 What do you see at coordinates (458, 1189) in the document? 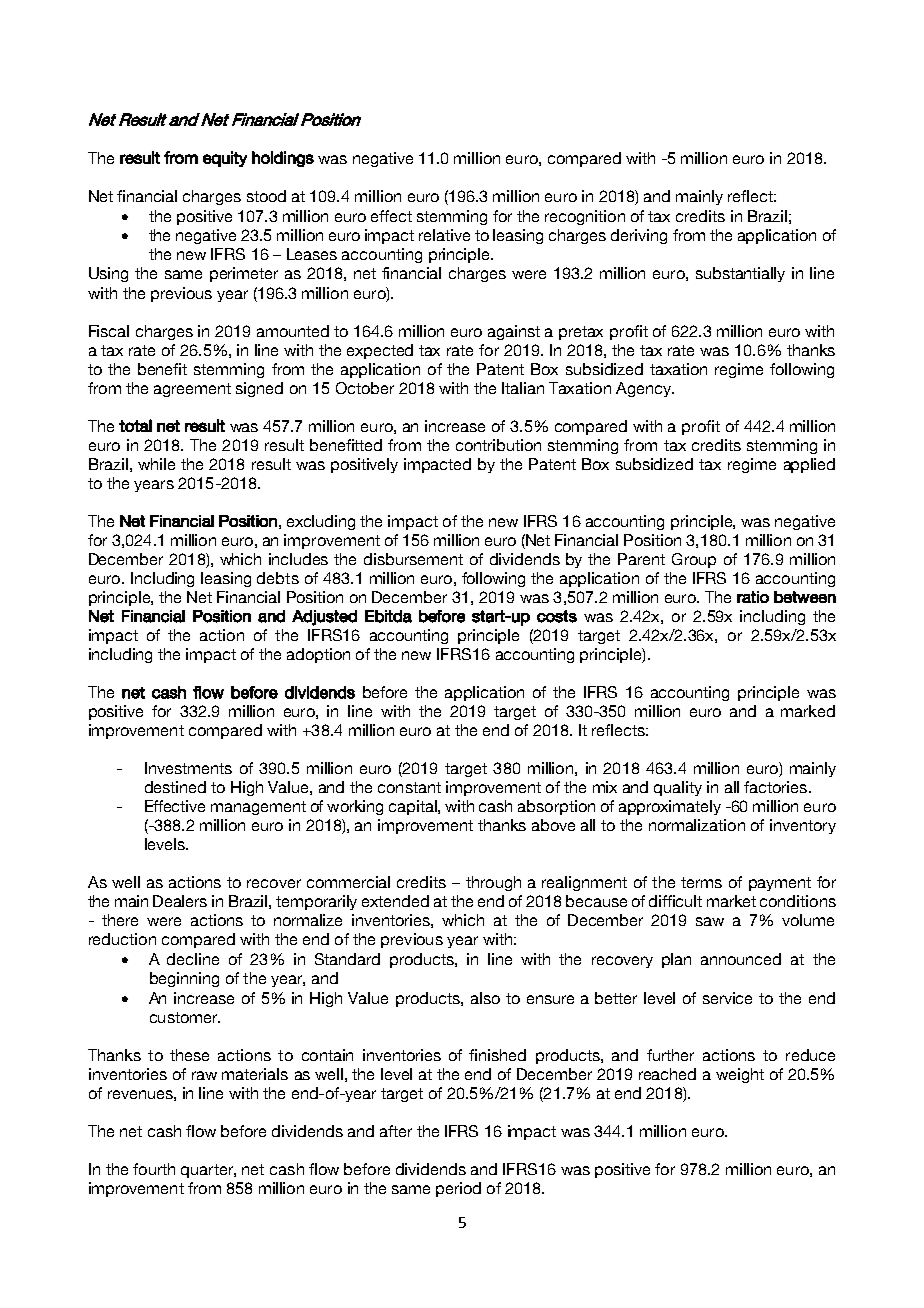
I see `period` at bounding box center [458, 1189].
